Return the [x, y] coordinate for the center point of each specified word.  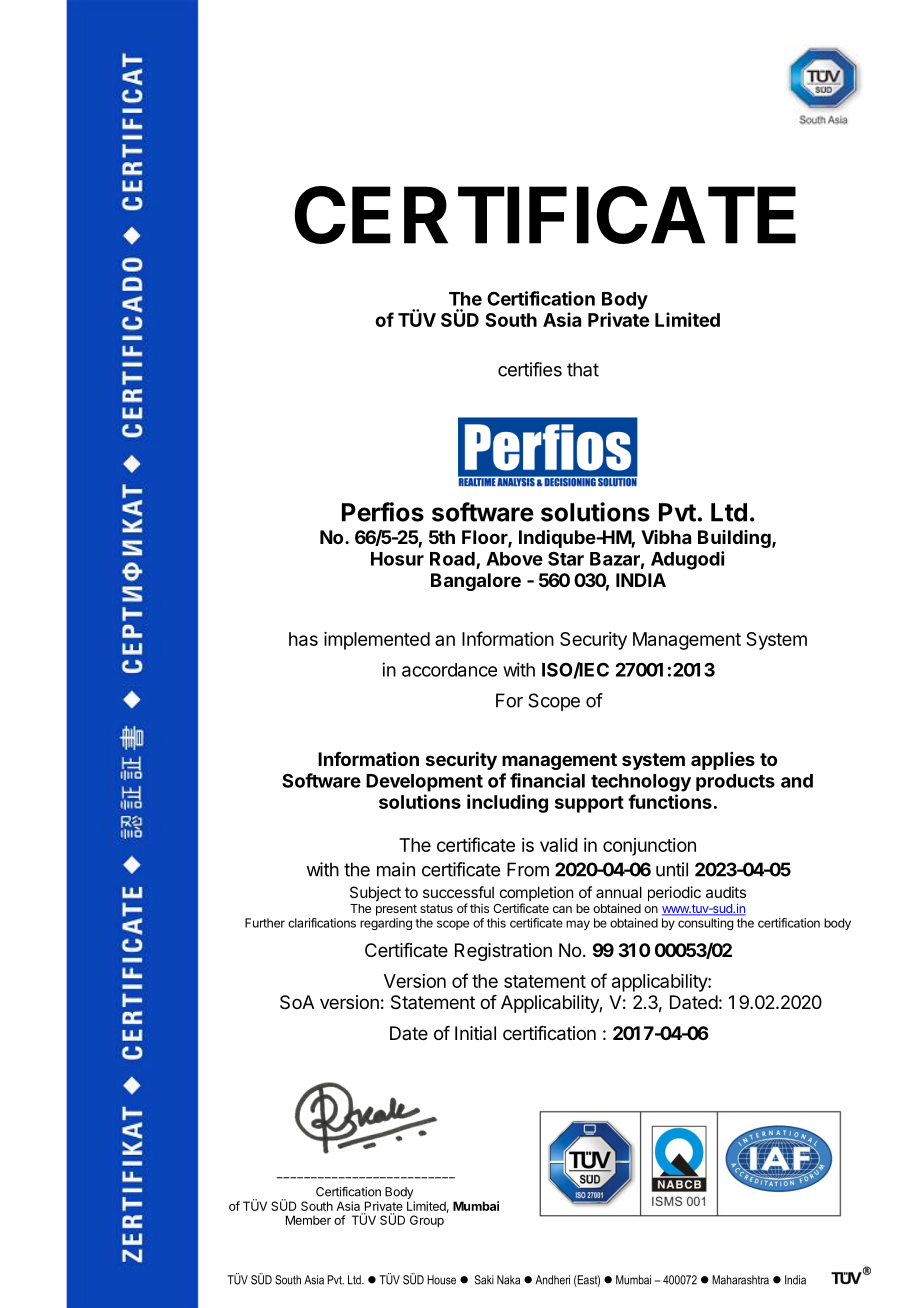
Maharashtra [740, 1280]
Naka [508, 1280]
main [396, 869]
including [507, 803]
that [583, 369]
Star [566, 558]
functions [670, 801]
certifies [530, 369]
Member [308, 1220]
